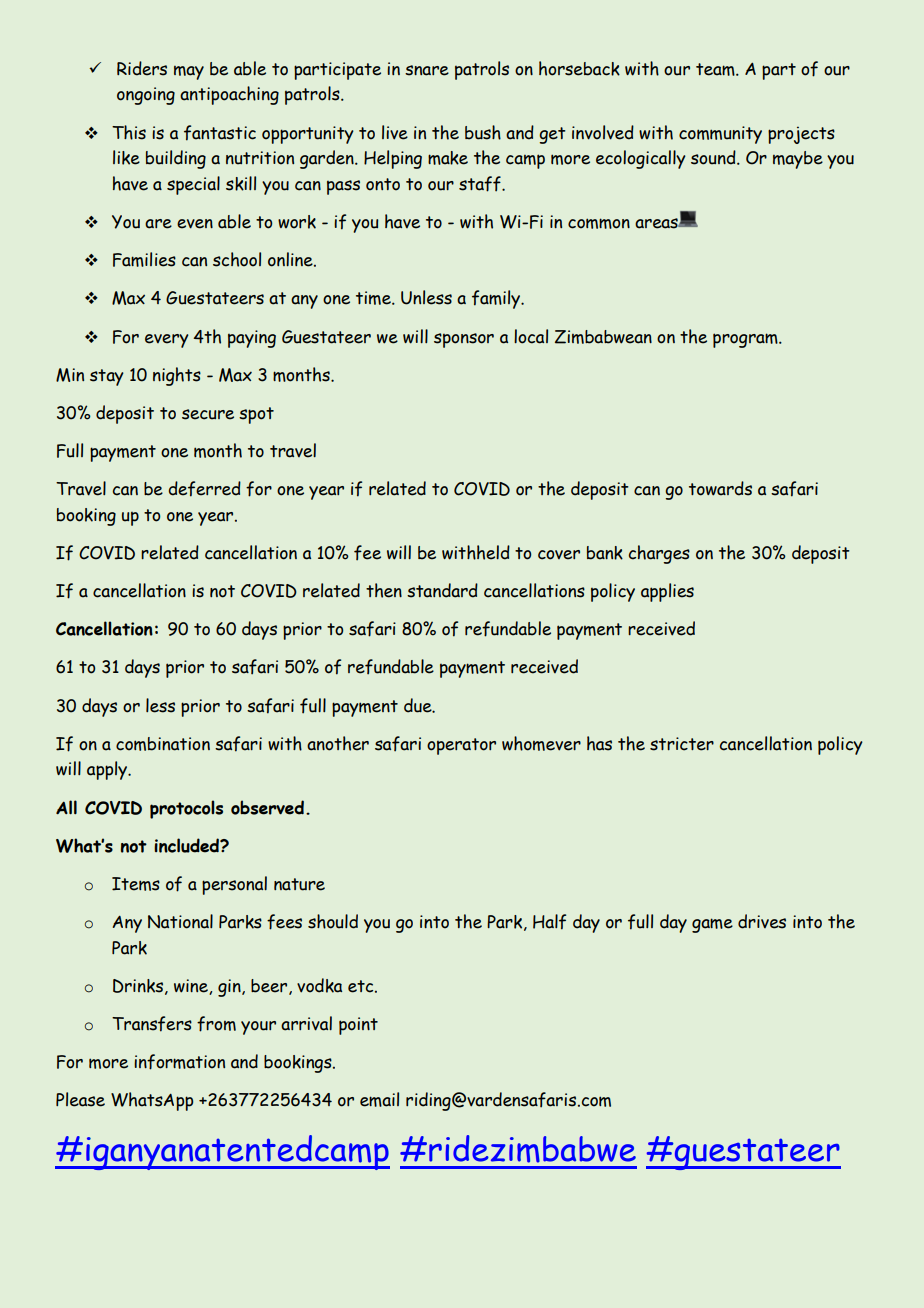 The height and width of the page is (1308, 924). Describe the element at coordinates (179, 1062) in the page. I see `information` at that location.
